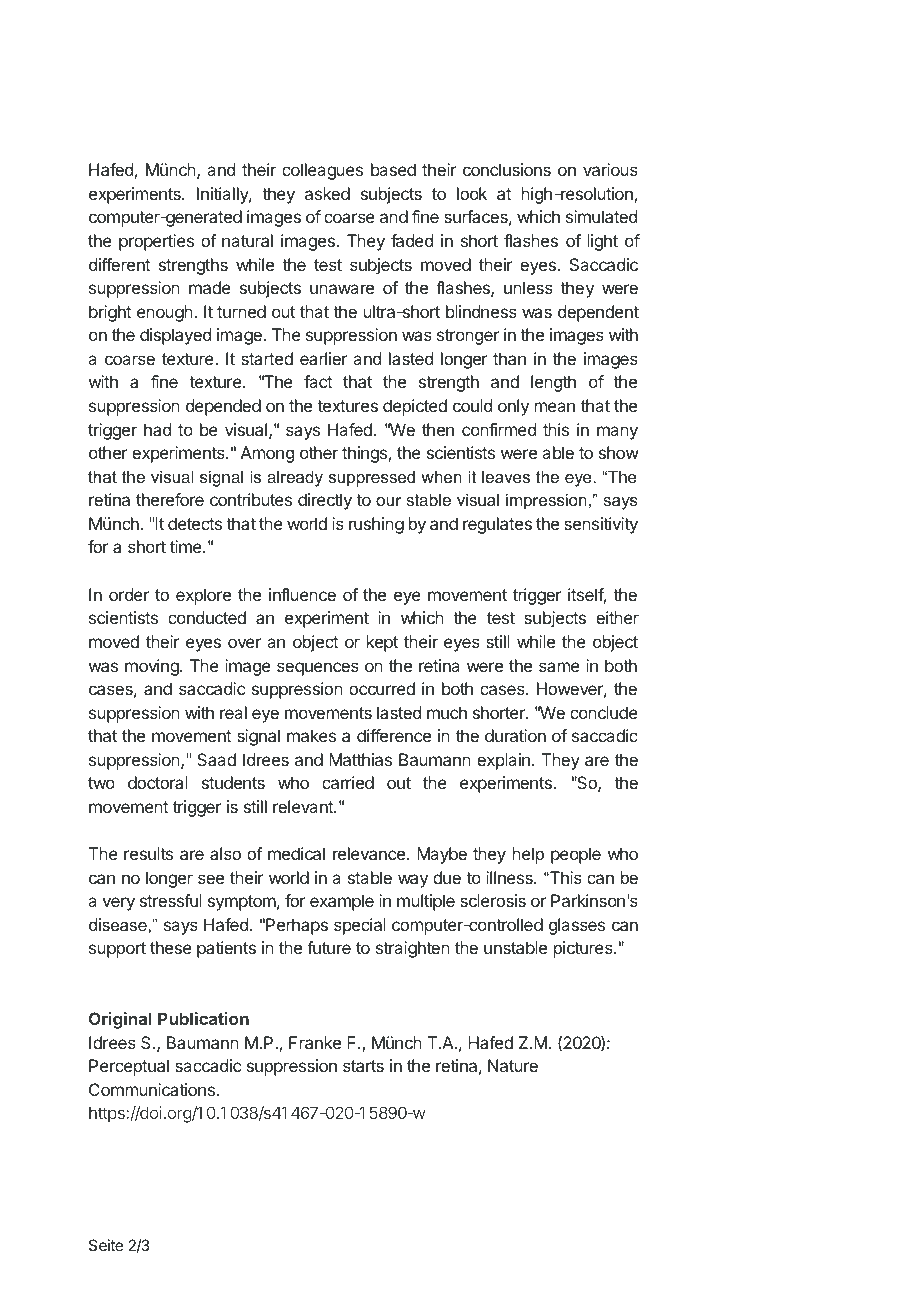 The height and width of the image is (1308, 924). Describe the element at coordinates (327, 193) in the image. I see `asked` at that location.
